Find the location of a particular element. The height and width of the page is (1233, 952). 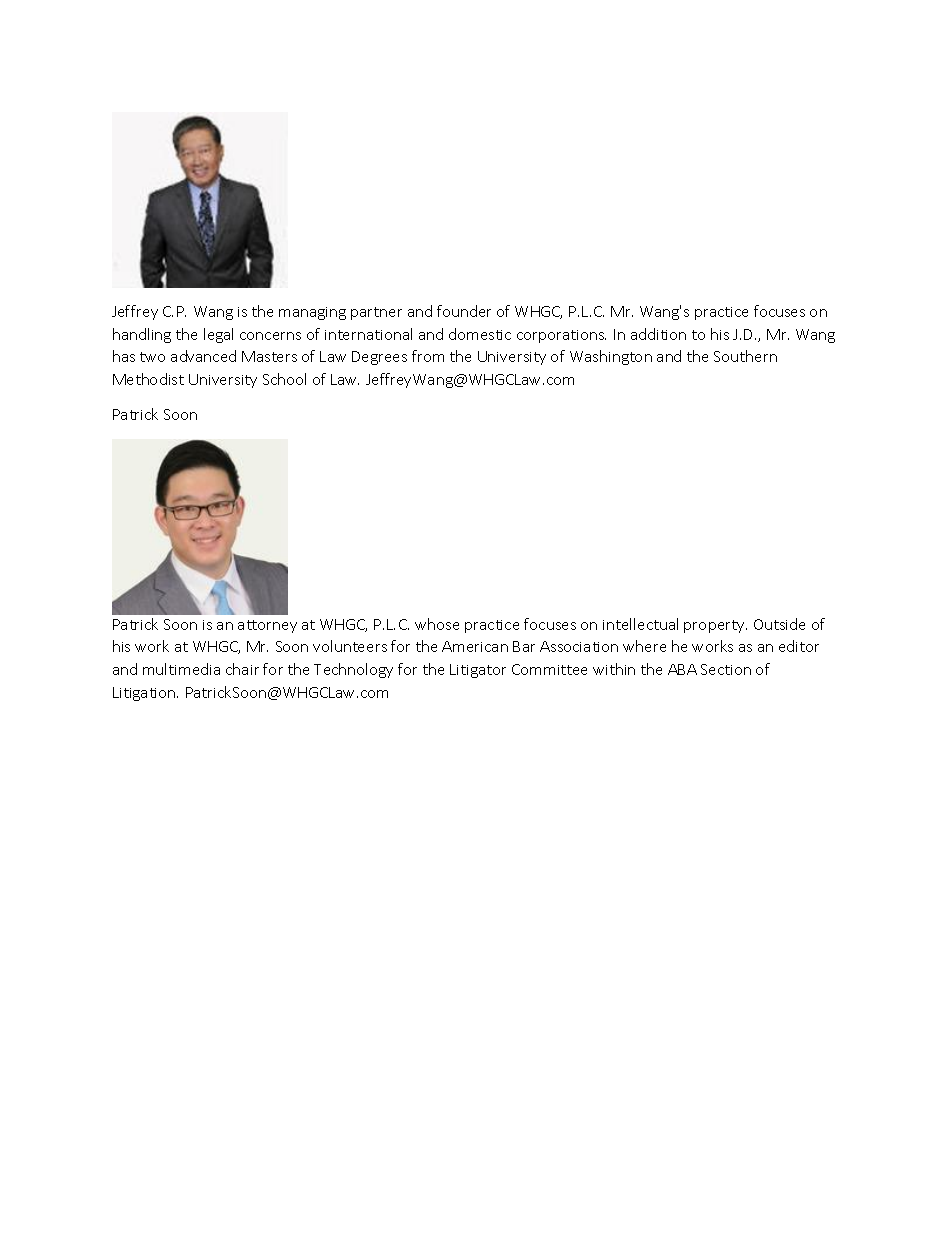

multimedia is located at coordinates (181, 669).
